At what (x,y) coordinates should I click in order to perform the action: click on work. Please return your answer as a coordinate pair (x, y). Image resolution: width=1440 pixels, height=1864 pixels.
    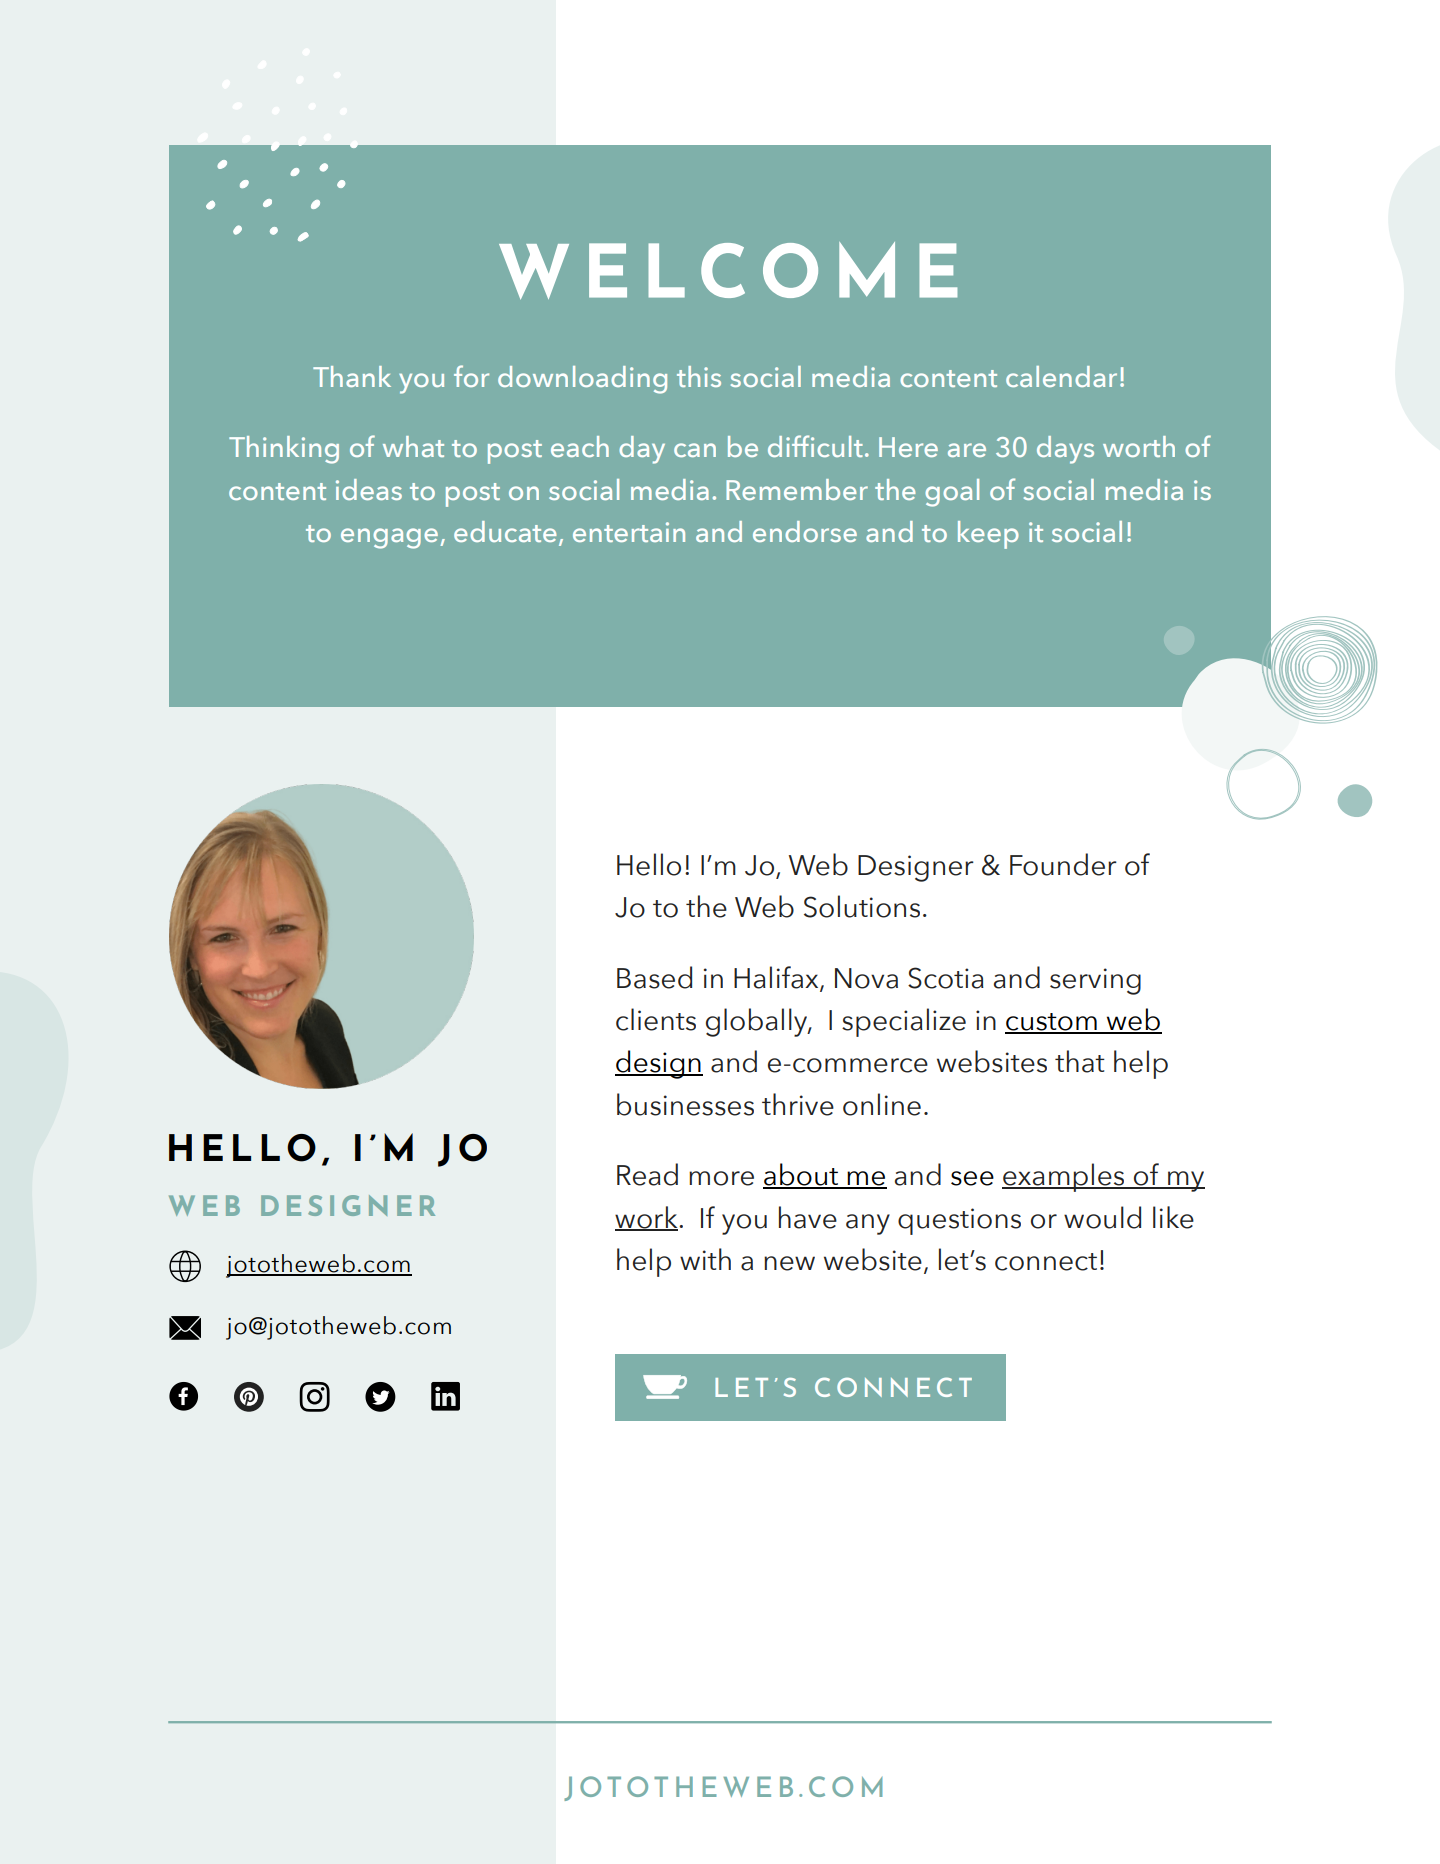
    Looking at the image, I should click on (647, 1218).
